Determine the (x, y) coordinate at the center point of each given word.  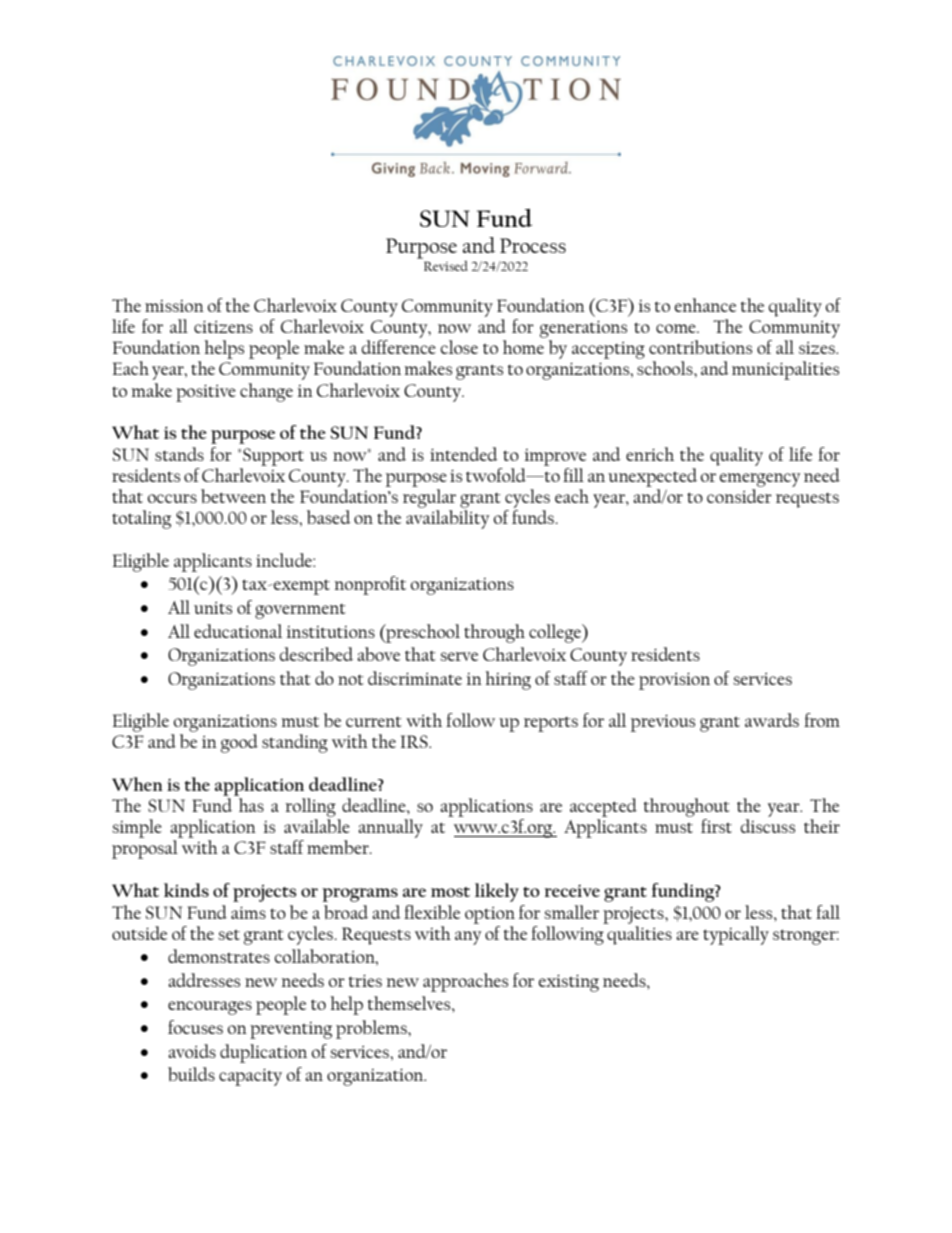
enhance (705, 305)
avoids (192, 1051)
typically (736, 935)
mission (174, 306)
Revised (445, 264)
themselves (410, 1003)
